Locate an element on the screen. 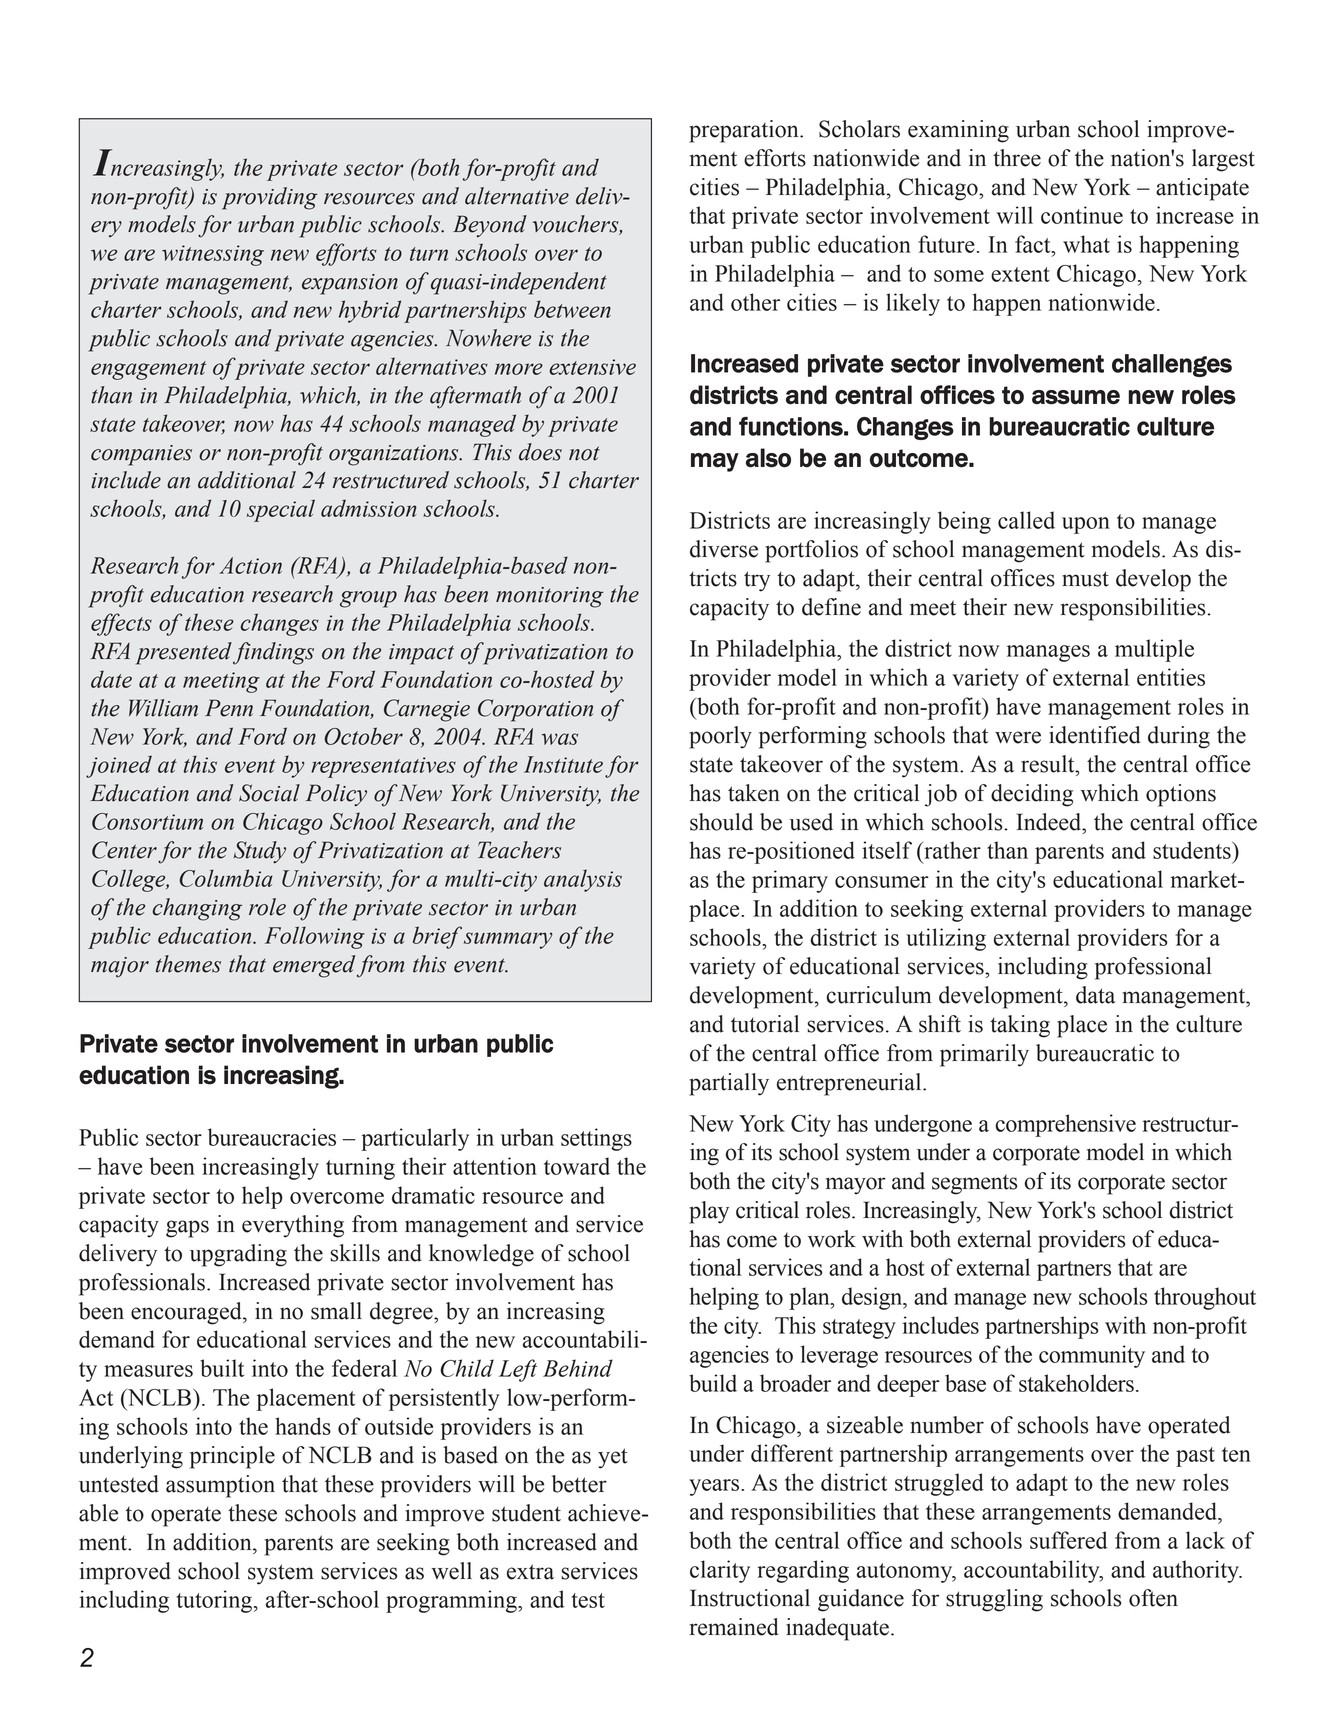 The width and height of the screenshot is (1339, 1733). providing is located at coordinates (269, 198).
